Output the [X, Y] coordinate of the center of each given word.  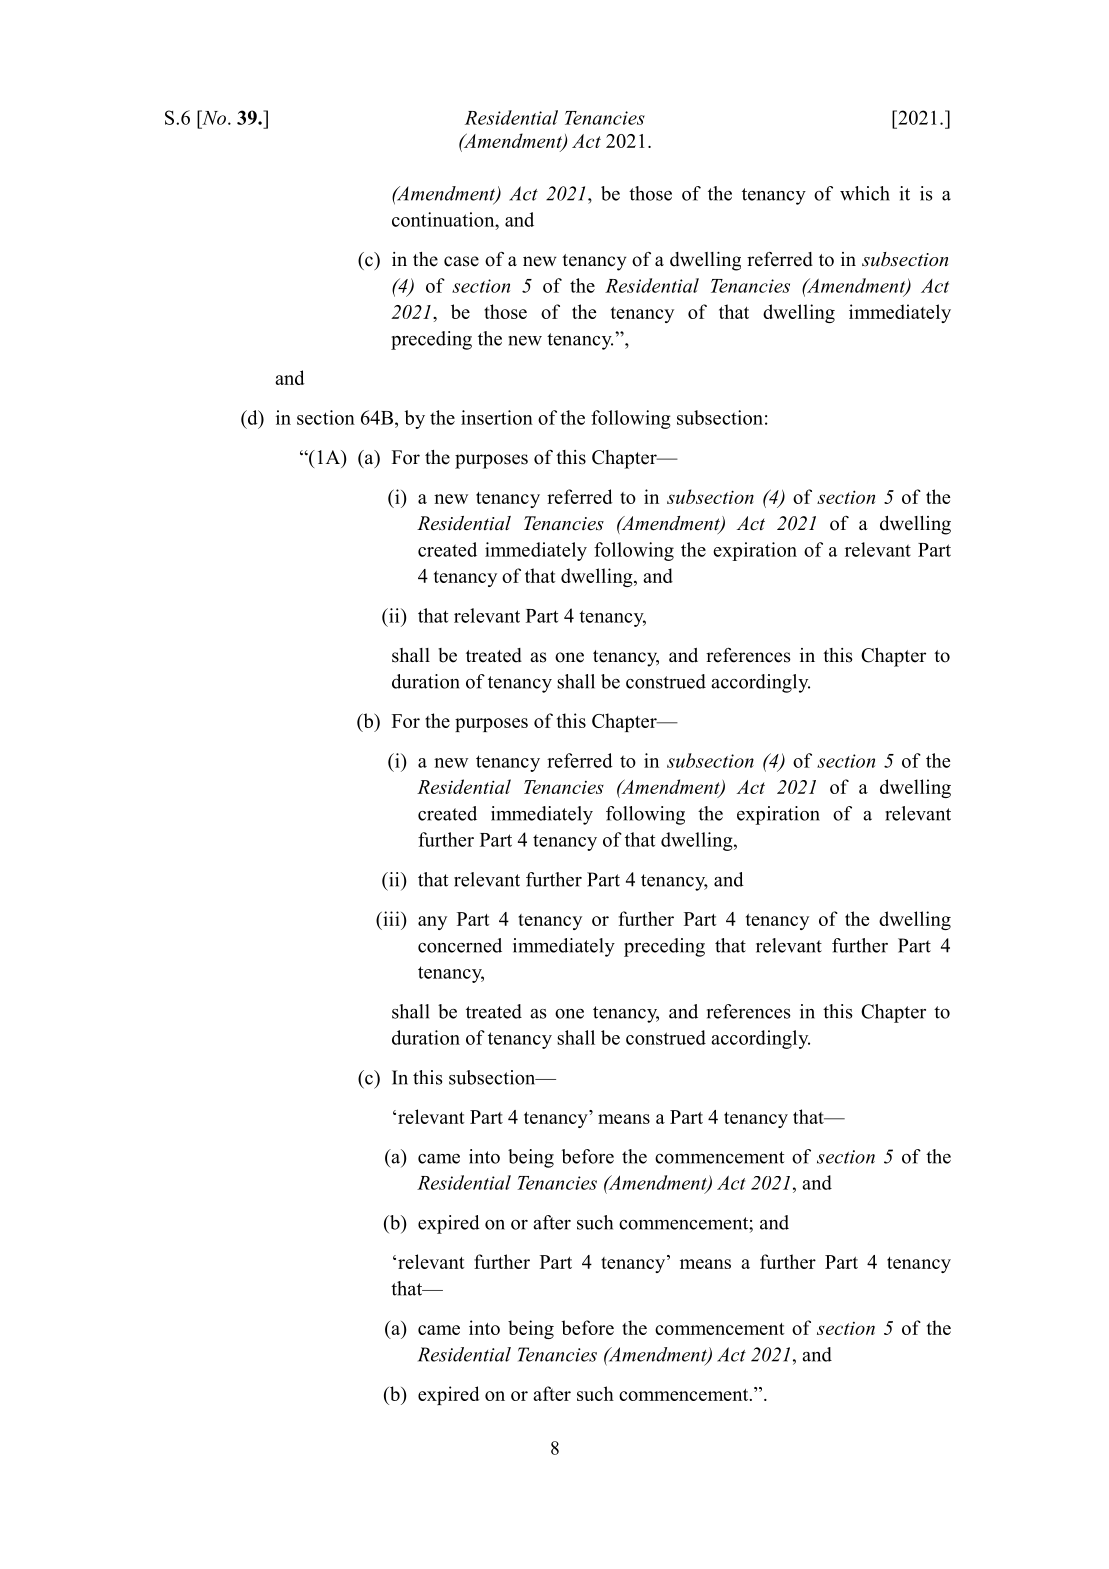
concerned [460, 945]
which [865, 193]
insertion [497, 417]
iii [391, 918]
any [432, 923]
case [461, 261]
